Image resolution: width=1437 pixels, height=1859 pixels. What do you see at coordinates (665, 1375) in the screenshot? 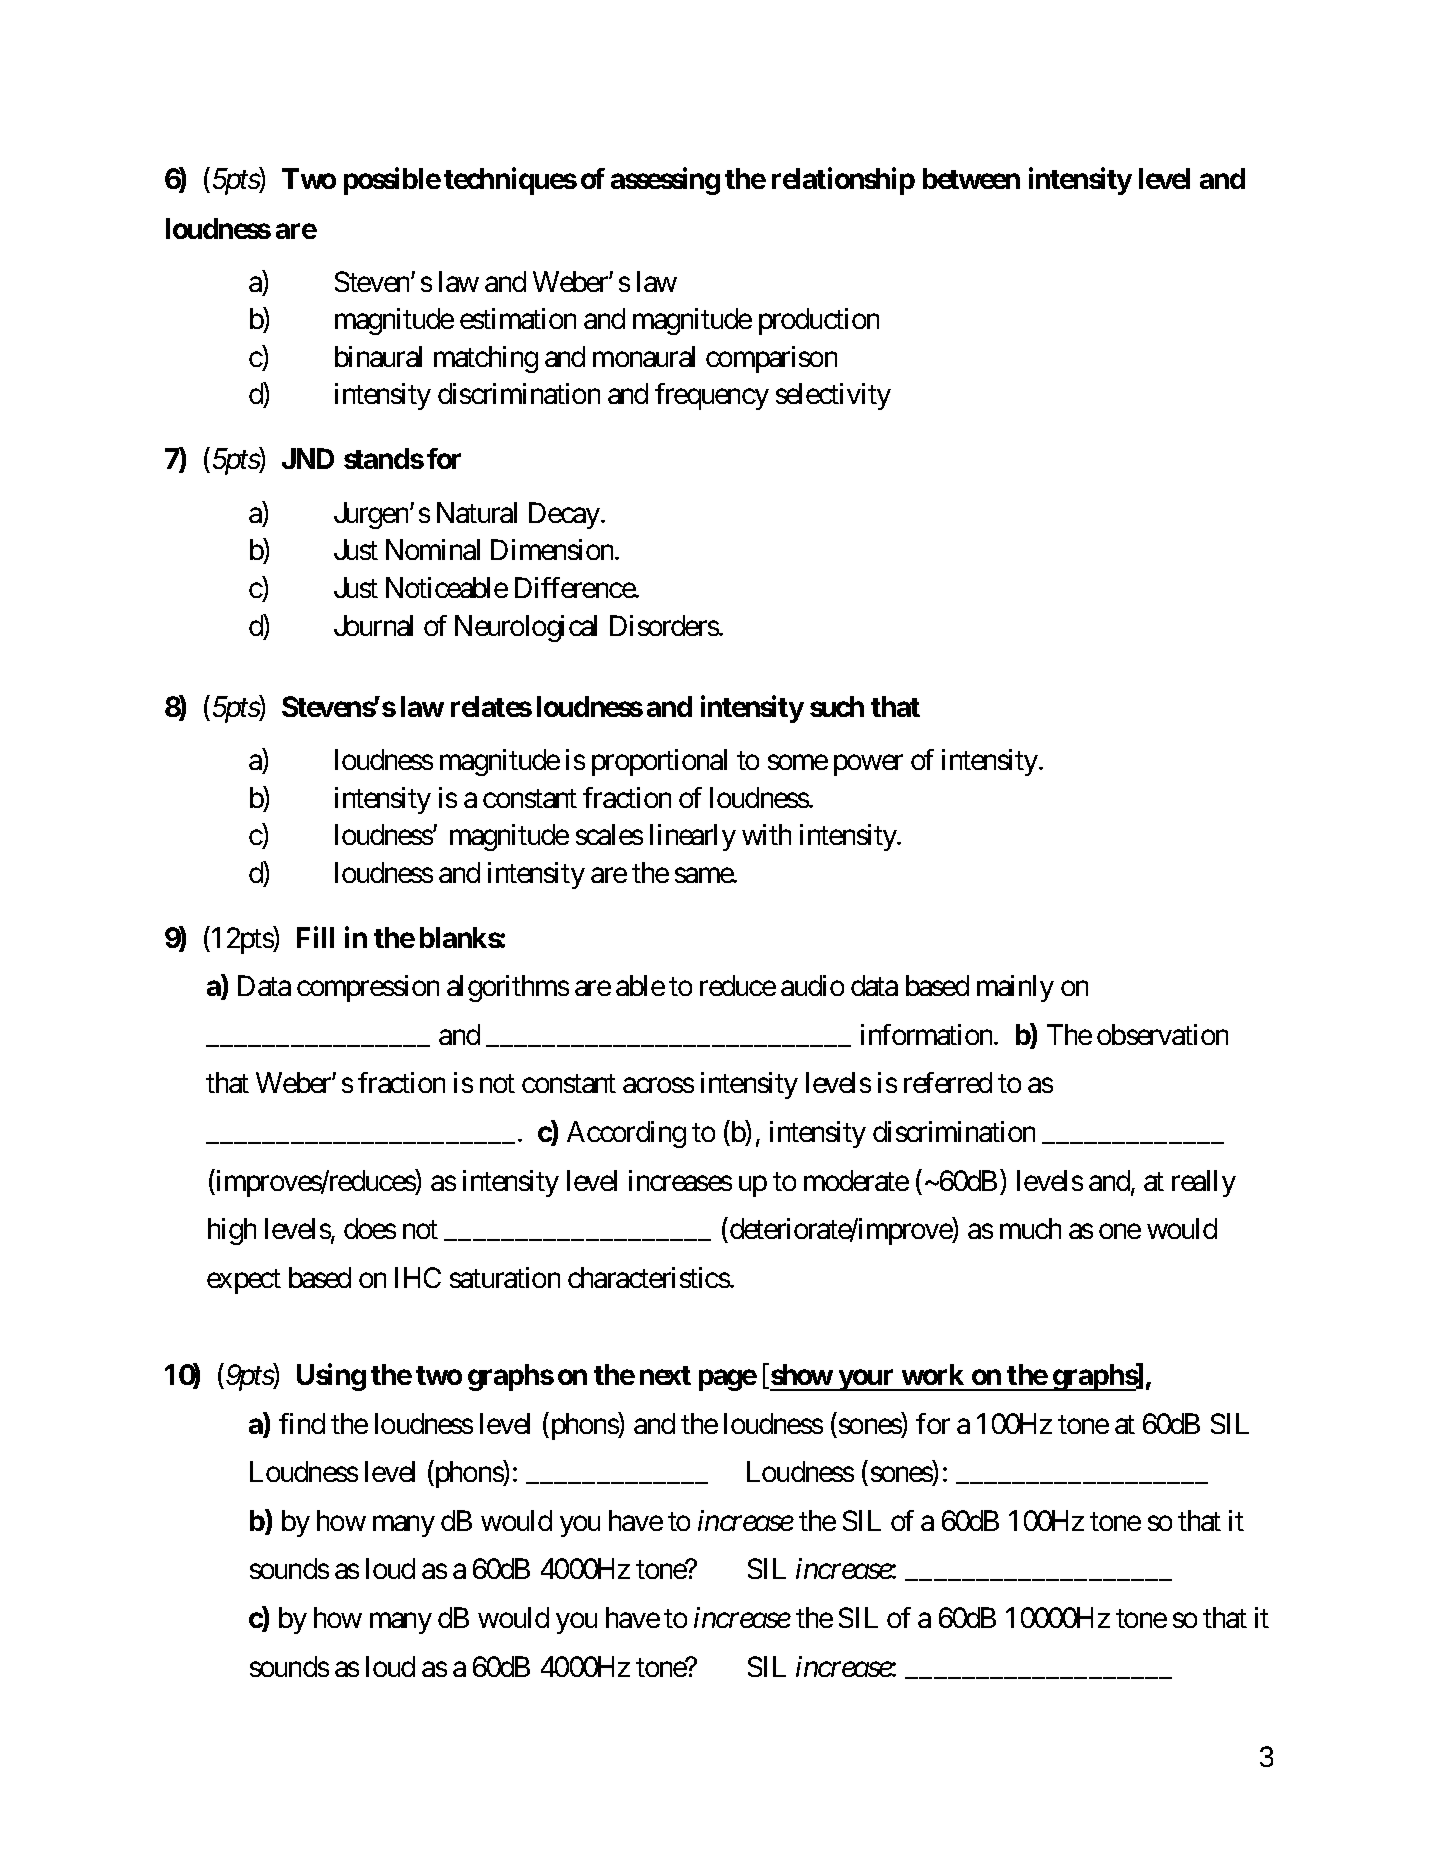
I see `next` at bounding box center [665, 1375].
